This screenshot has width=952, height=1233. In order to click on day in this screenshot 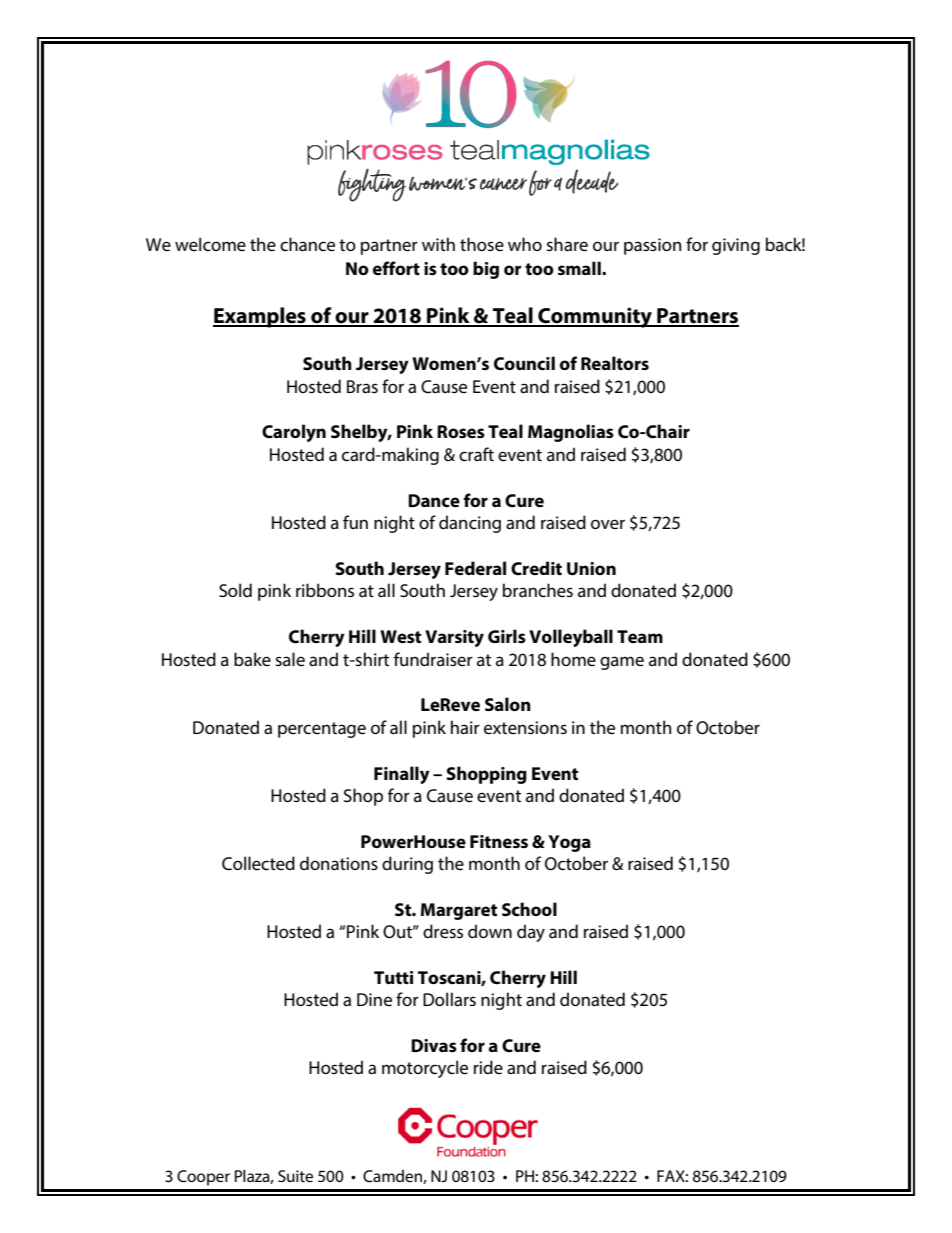, I will do `click(531, 933)`.
